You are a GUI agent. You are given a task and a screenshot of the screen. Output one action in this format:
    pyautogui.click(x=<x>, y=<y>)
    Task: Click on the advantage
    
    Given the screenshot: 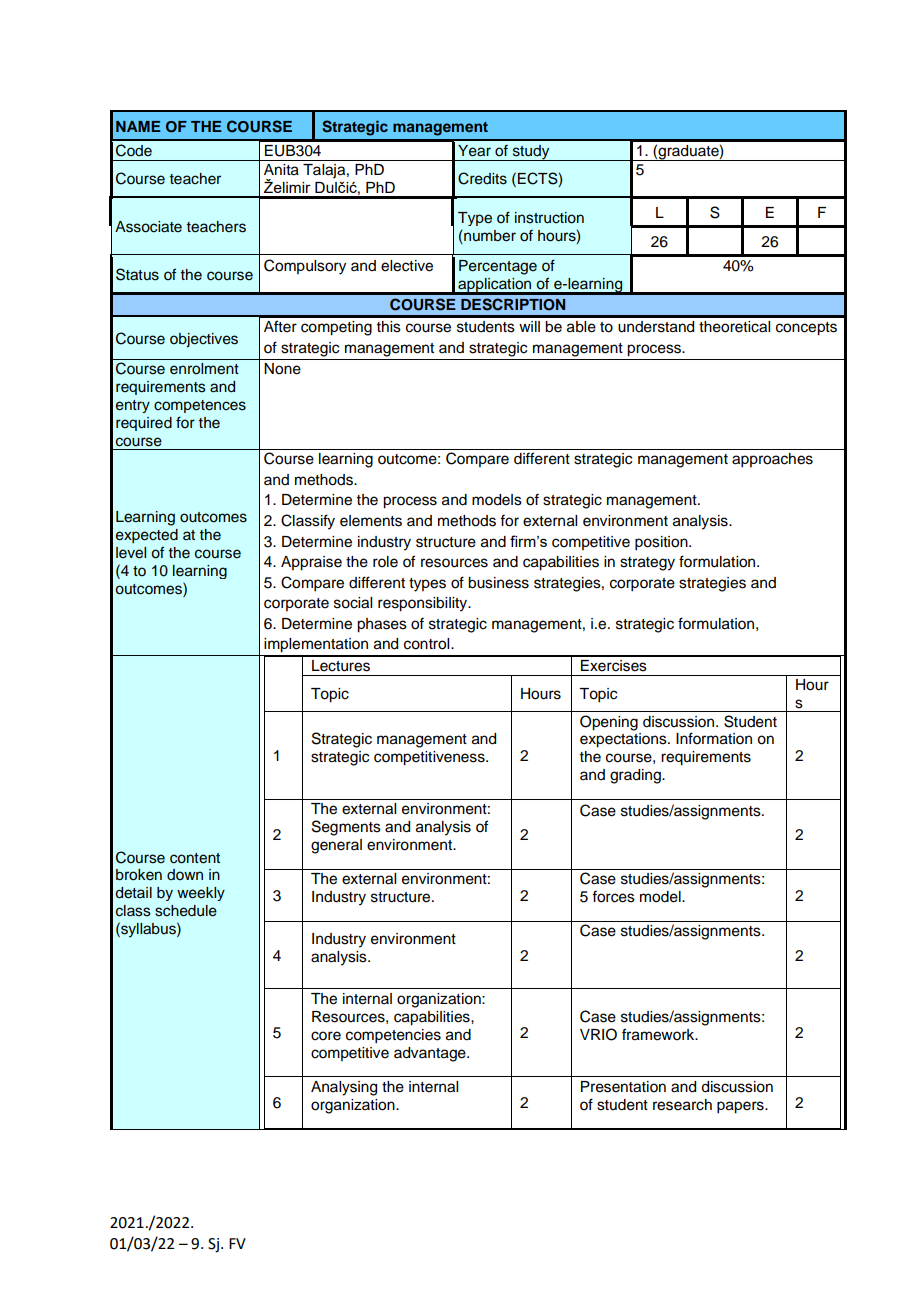 What is the action you would take?
    pyautogui.click(x=431, y=1054)
